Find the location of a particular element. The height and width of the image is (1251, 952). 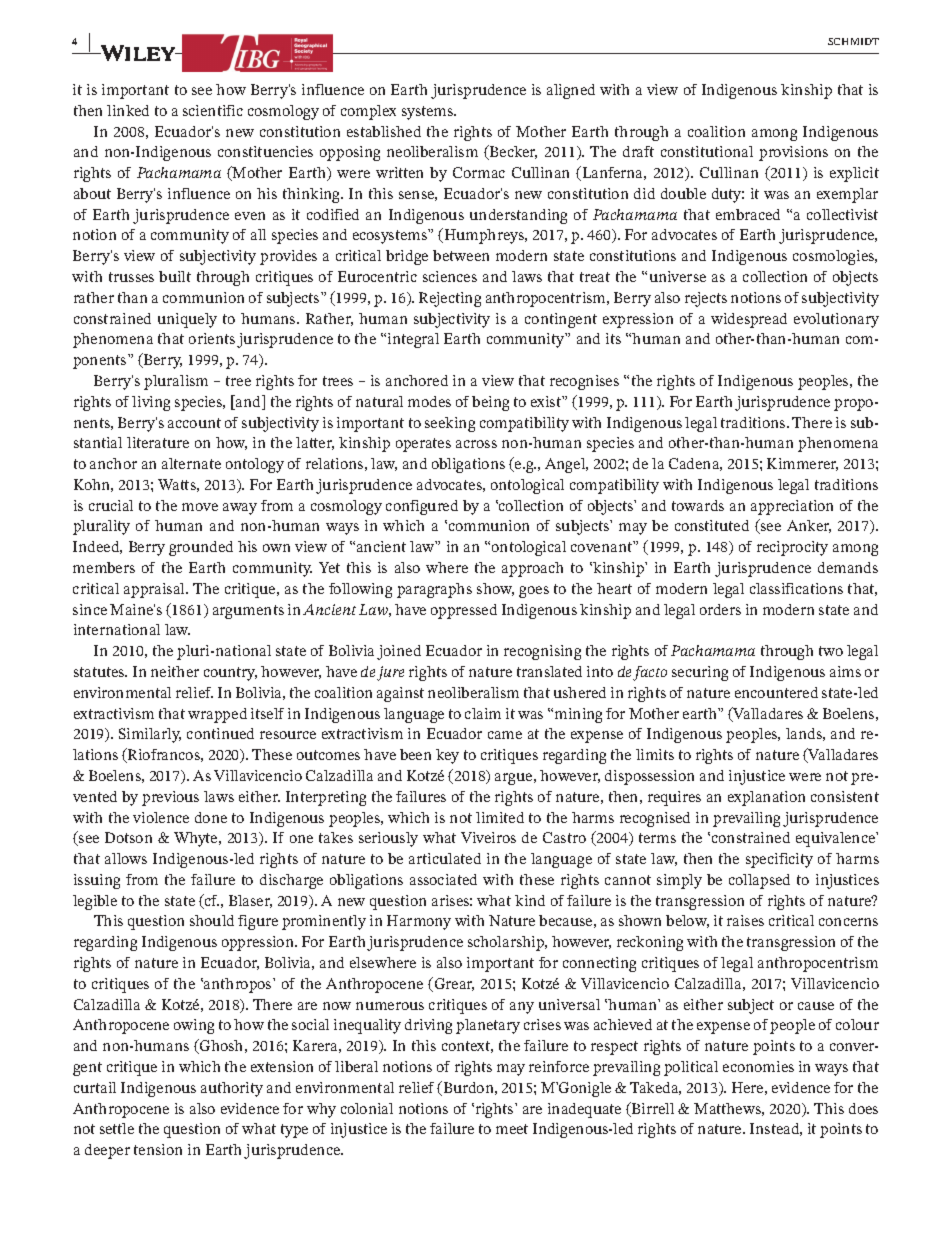

meet is located at coordinates (512, 1129).
